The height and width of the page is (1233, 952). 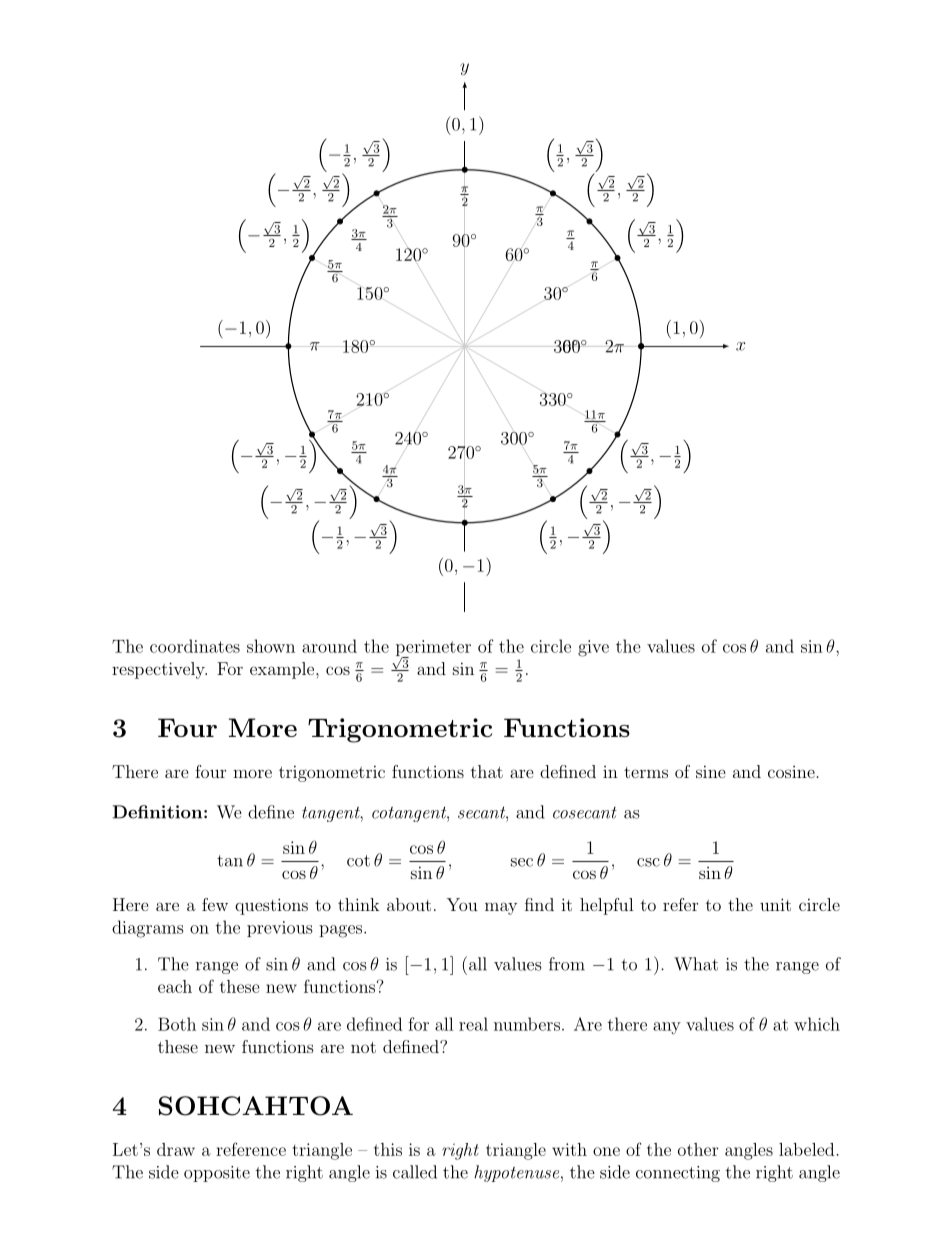 I want to click on give, so click(x=593, y=648).
